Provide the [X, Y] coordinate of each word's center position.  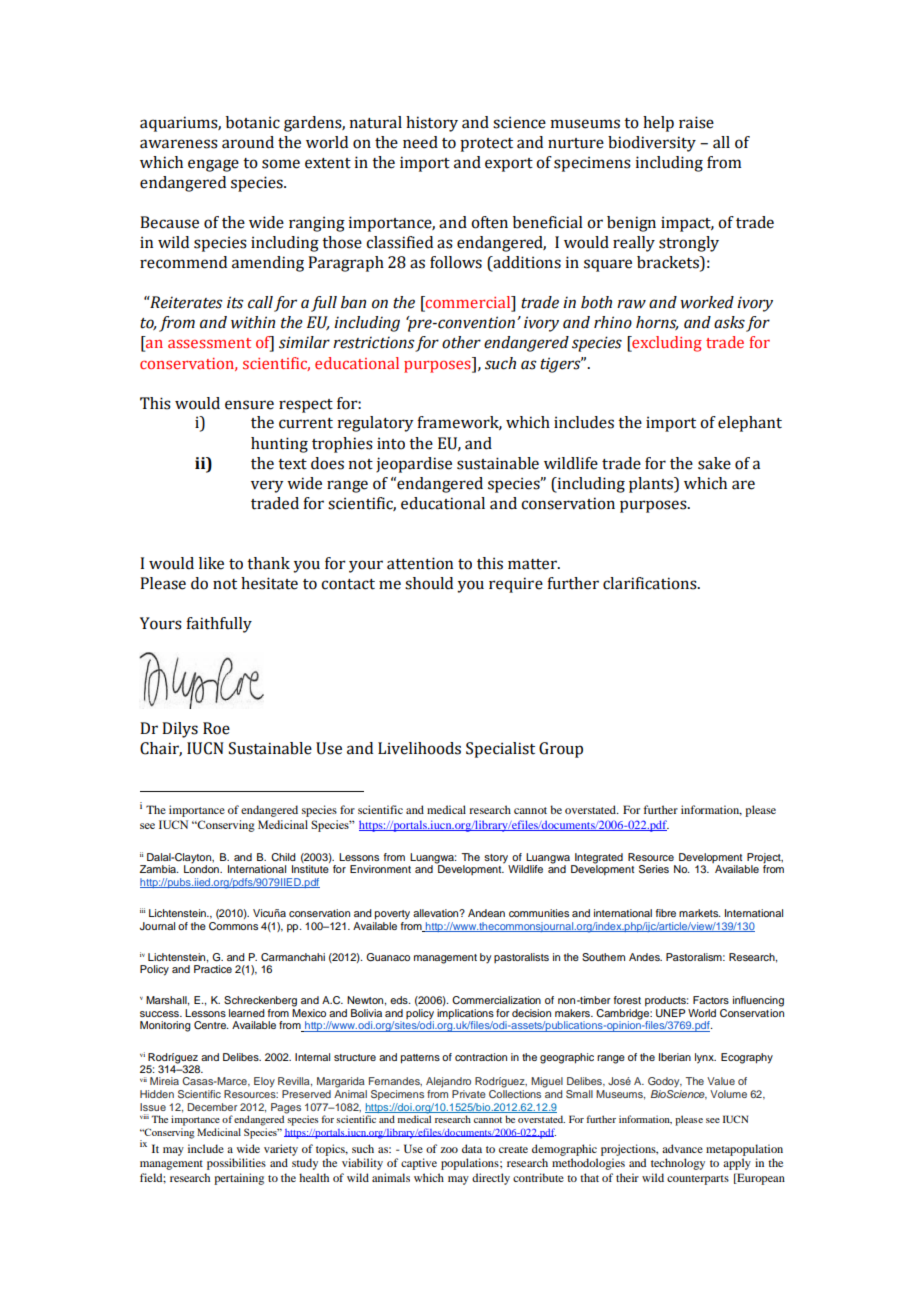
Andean [486, 913]
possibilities [236, 1164]
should [429, 583]
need [420, 142]
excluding [666, 344]
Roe [216, 728]
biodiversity [652, 144]
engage [213, 165]
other [461, 342]
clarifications [651, 583]
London [202, 868]
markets [700, 913]
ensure [249, 405]
